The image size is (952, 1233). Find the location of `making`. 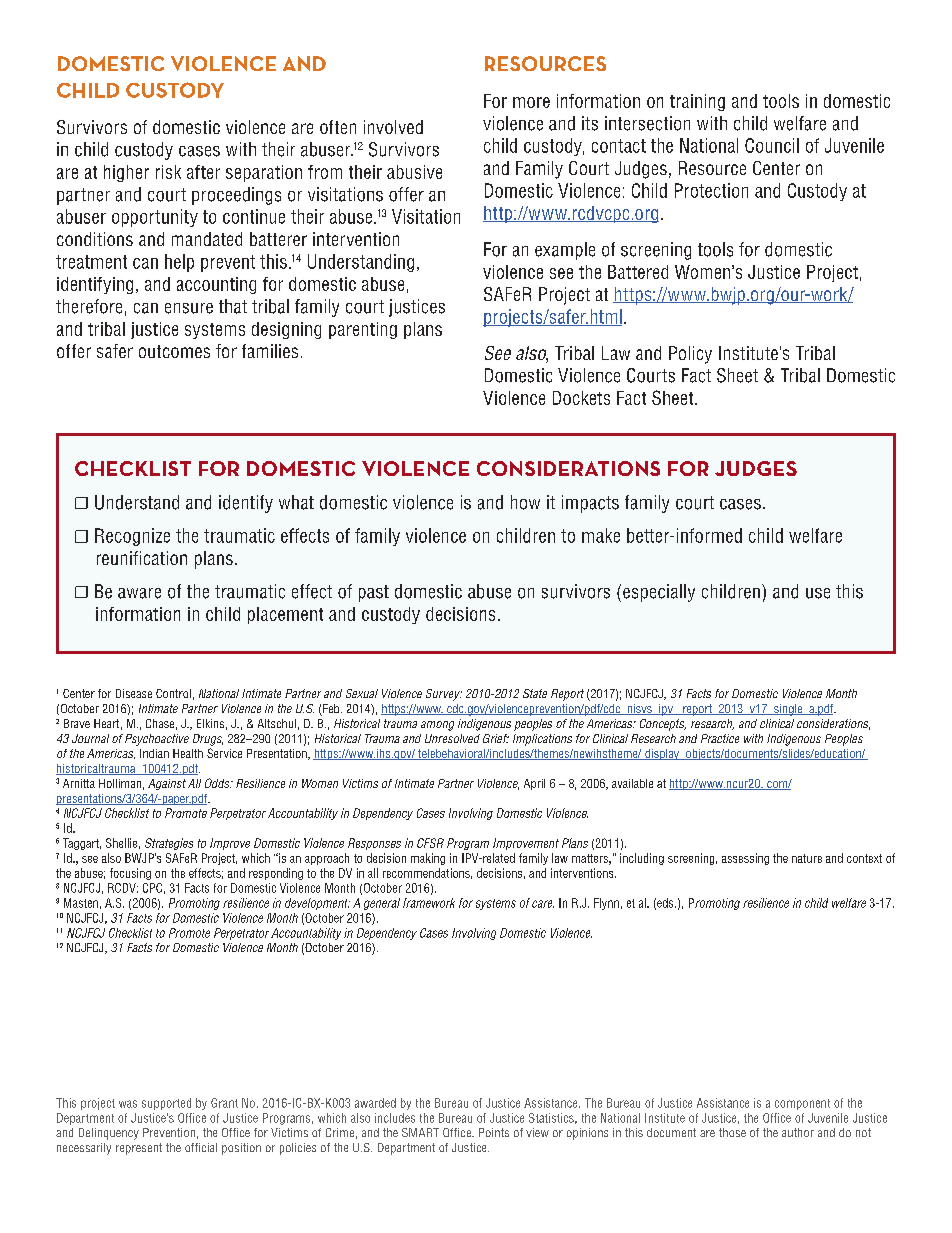

making is located at coordinates (428, 859).
